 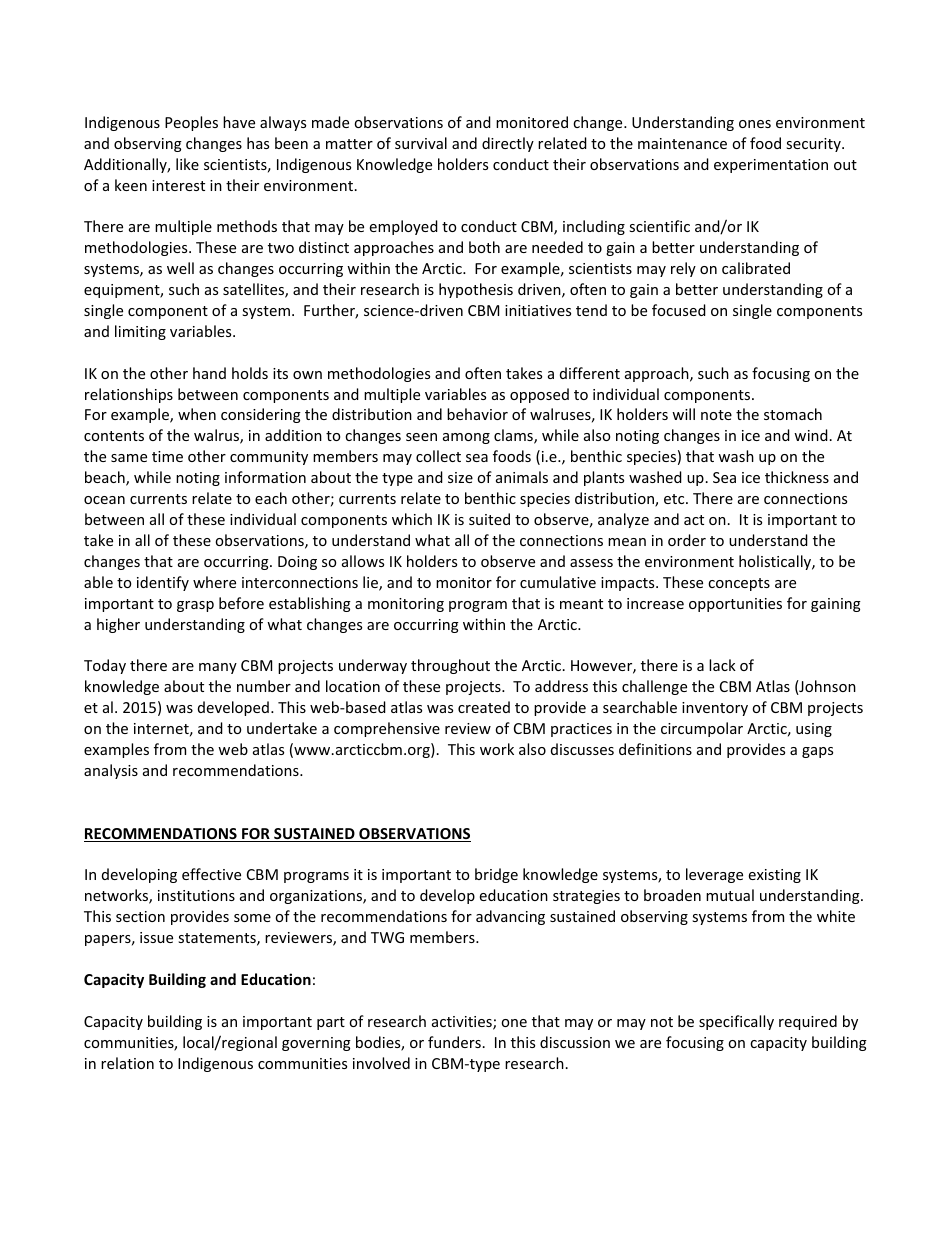 What do you see at coordinates (775, 876) in the document?
I see `existing` at bounding box center [775, 876].
